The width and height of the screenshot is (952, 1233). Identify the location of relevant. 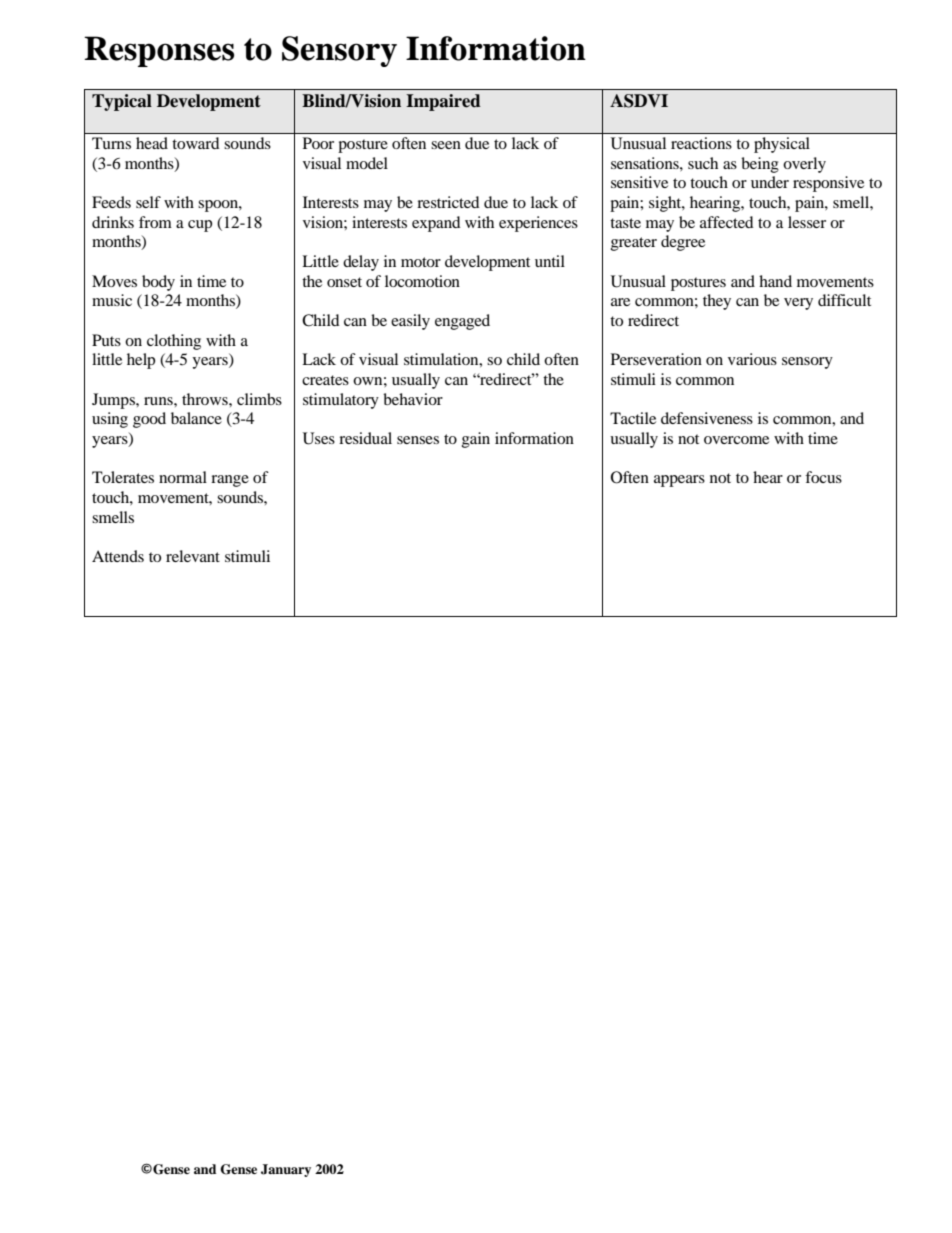
(193, 556).
